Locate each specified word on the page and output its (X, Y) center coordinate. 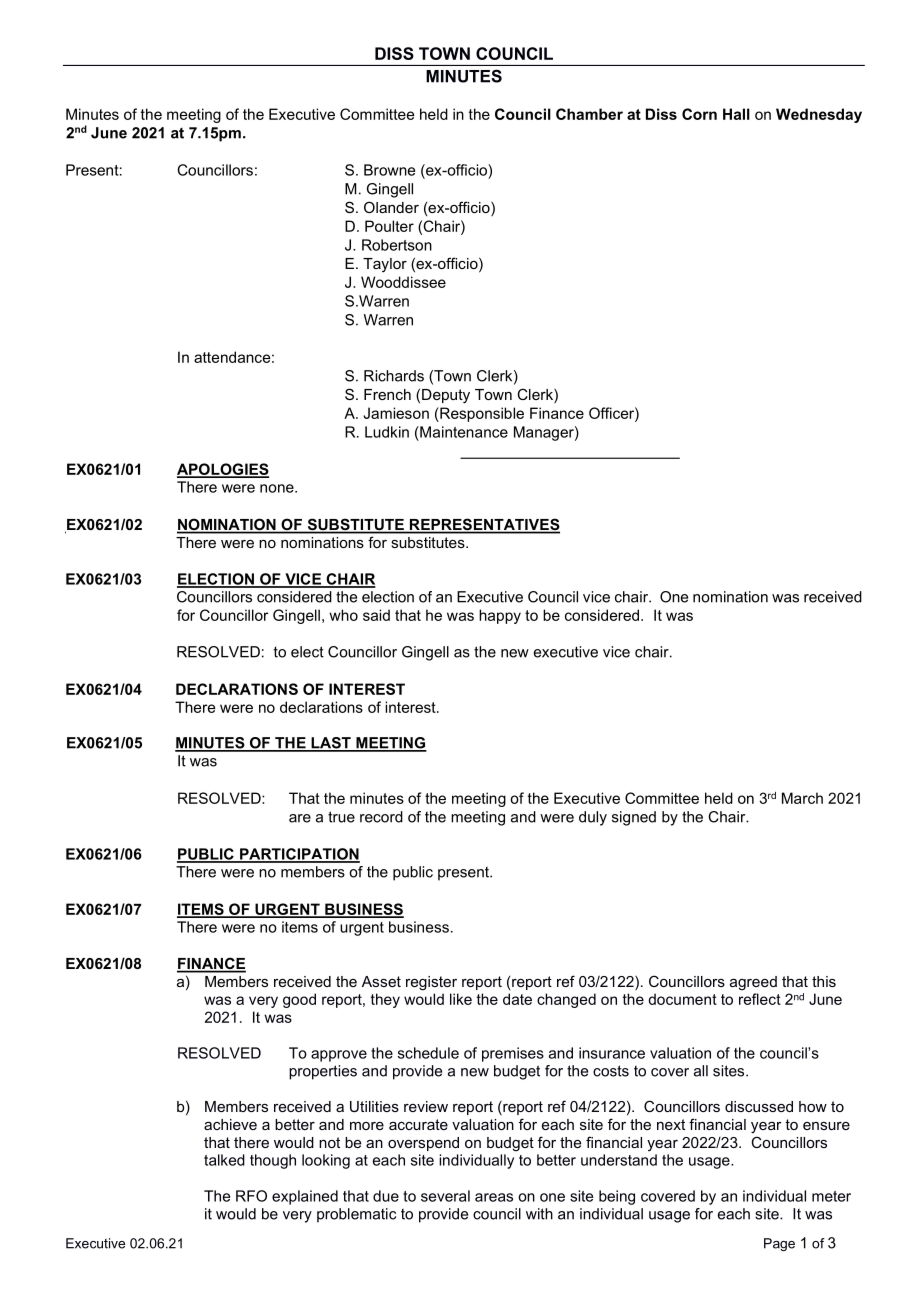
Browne (389, 170)
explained (305, 1197)
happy (500, 616)
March (802, 798)
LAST (331, 744)
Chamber (589, 114)
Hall (736, 114)
